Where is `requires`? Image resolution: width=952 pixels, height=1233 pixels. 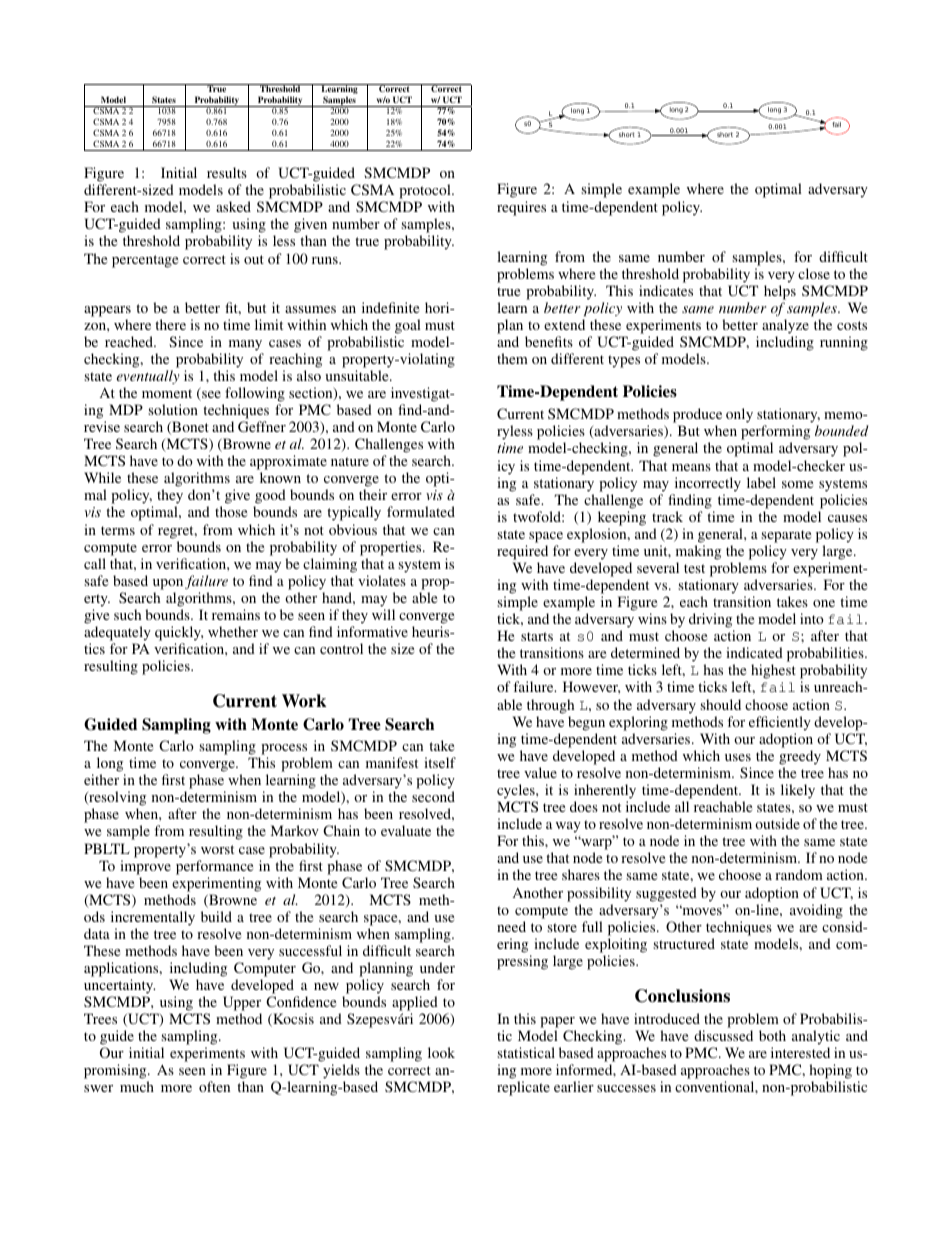
requires is located at coordinates (521, 208).
